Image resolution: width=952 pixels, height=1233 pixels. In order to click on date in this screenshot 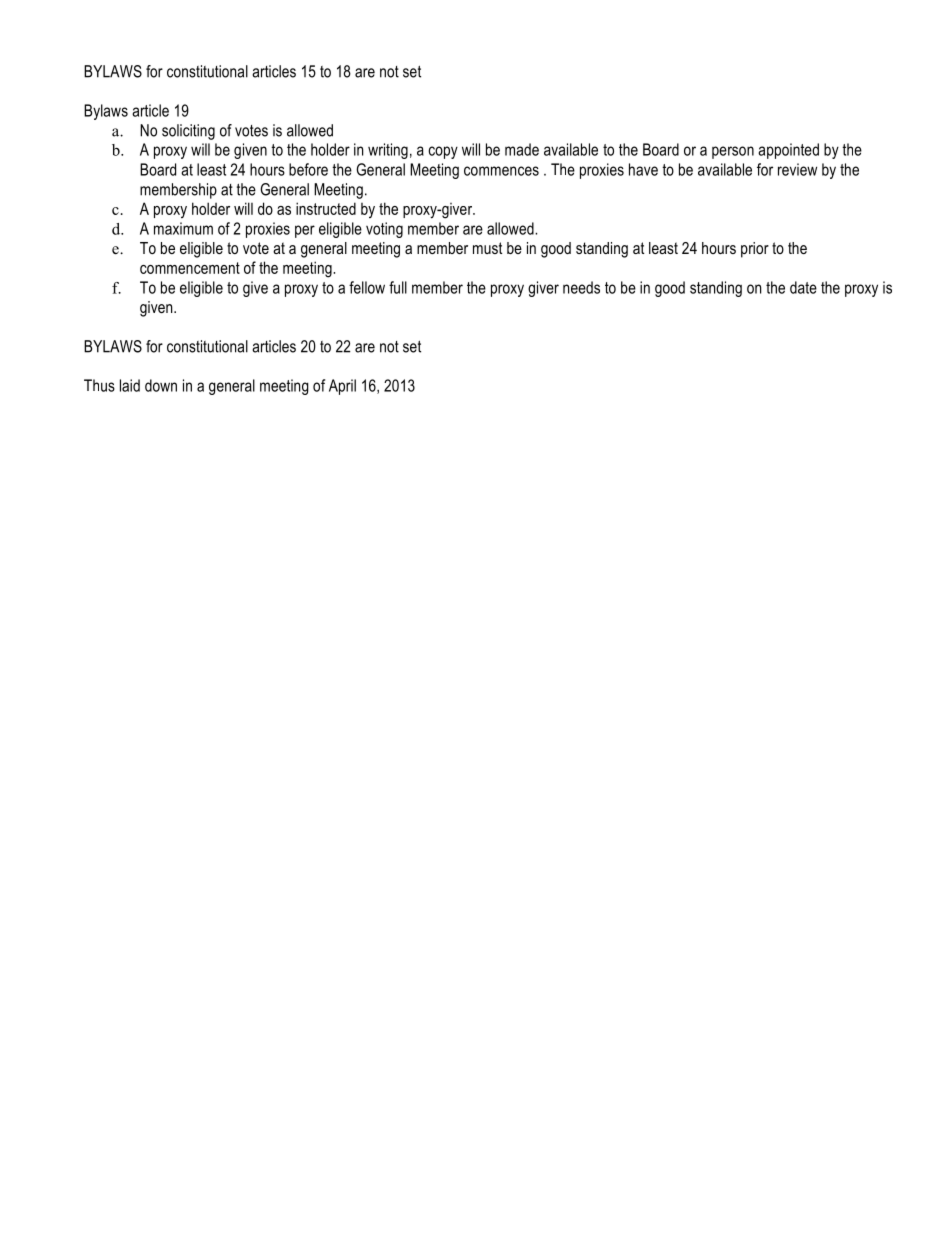, I will do `click(803, 287)`.
